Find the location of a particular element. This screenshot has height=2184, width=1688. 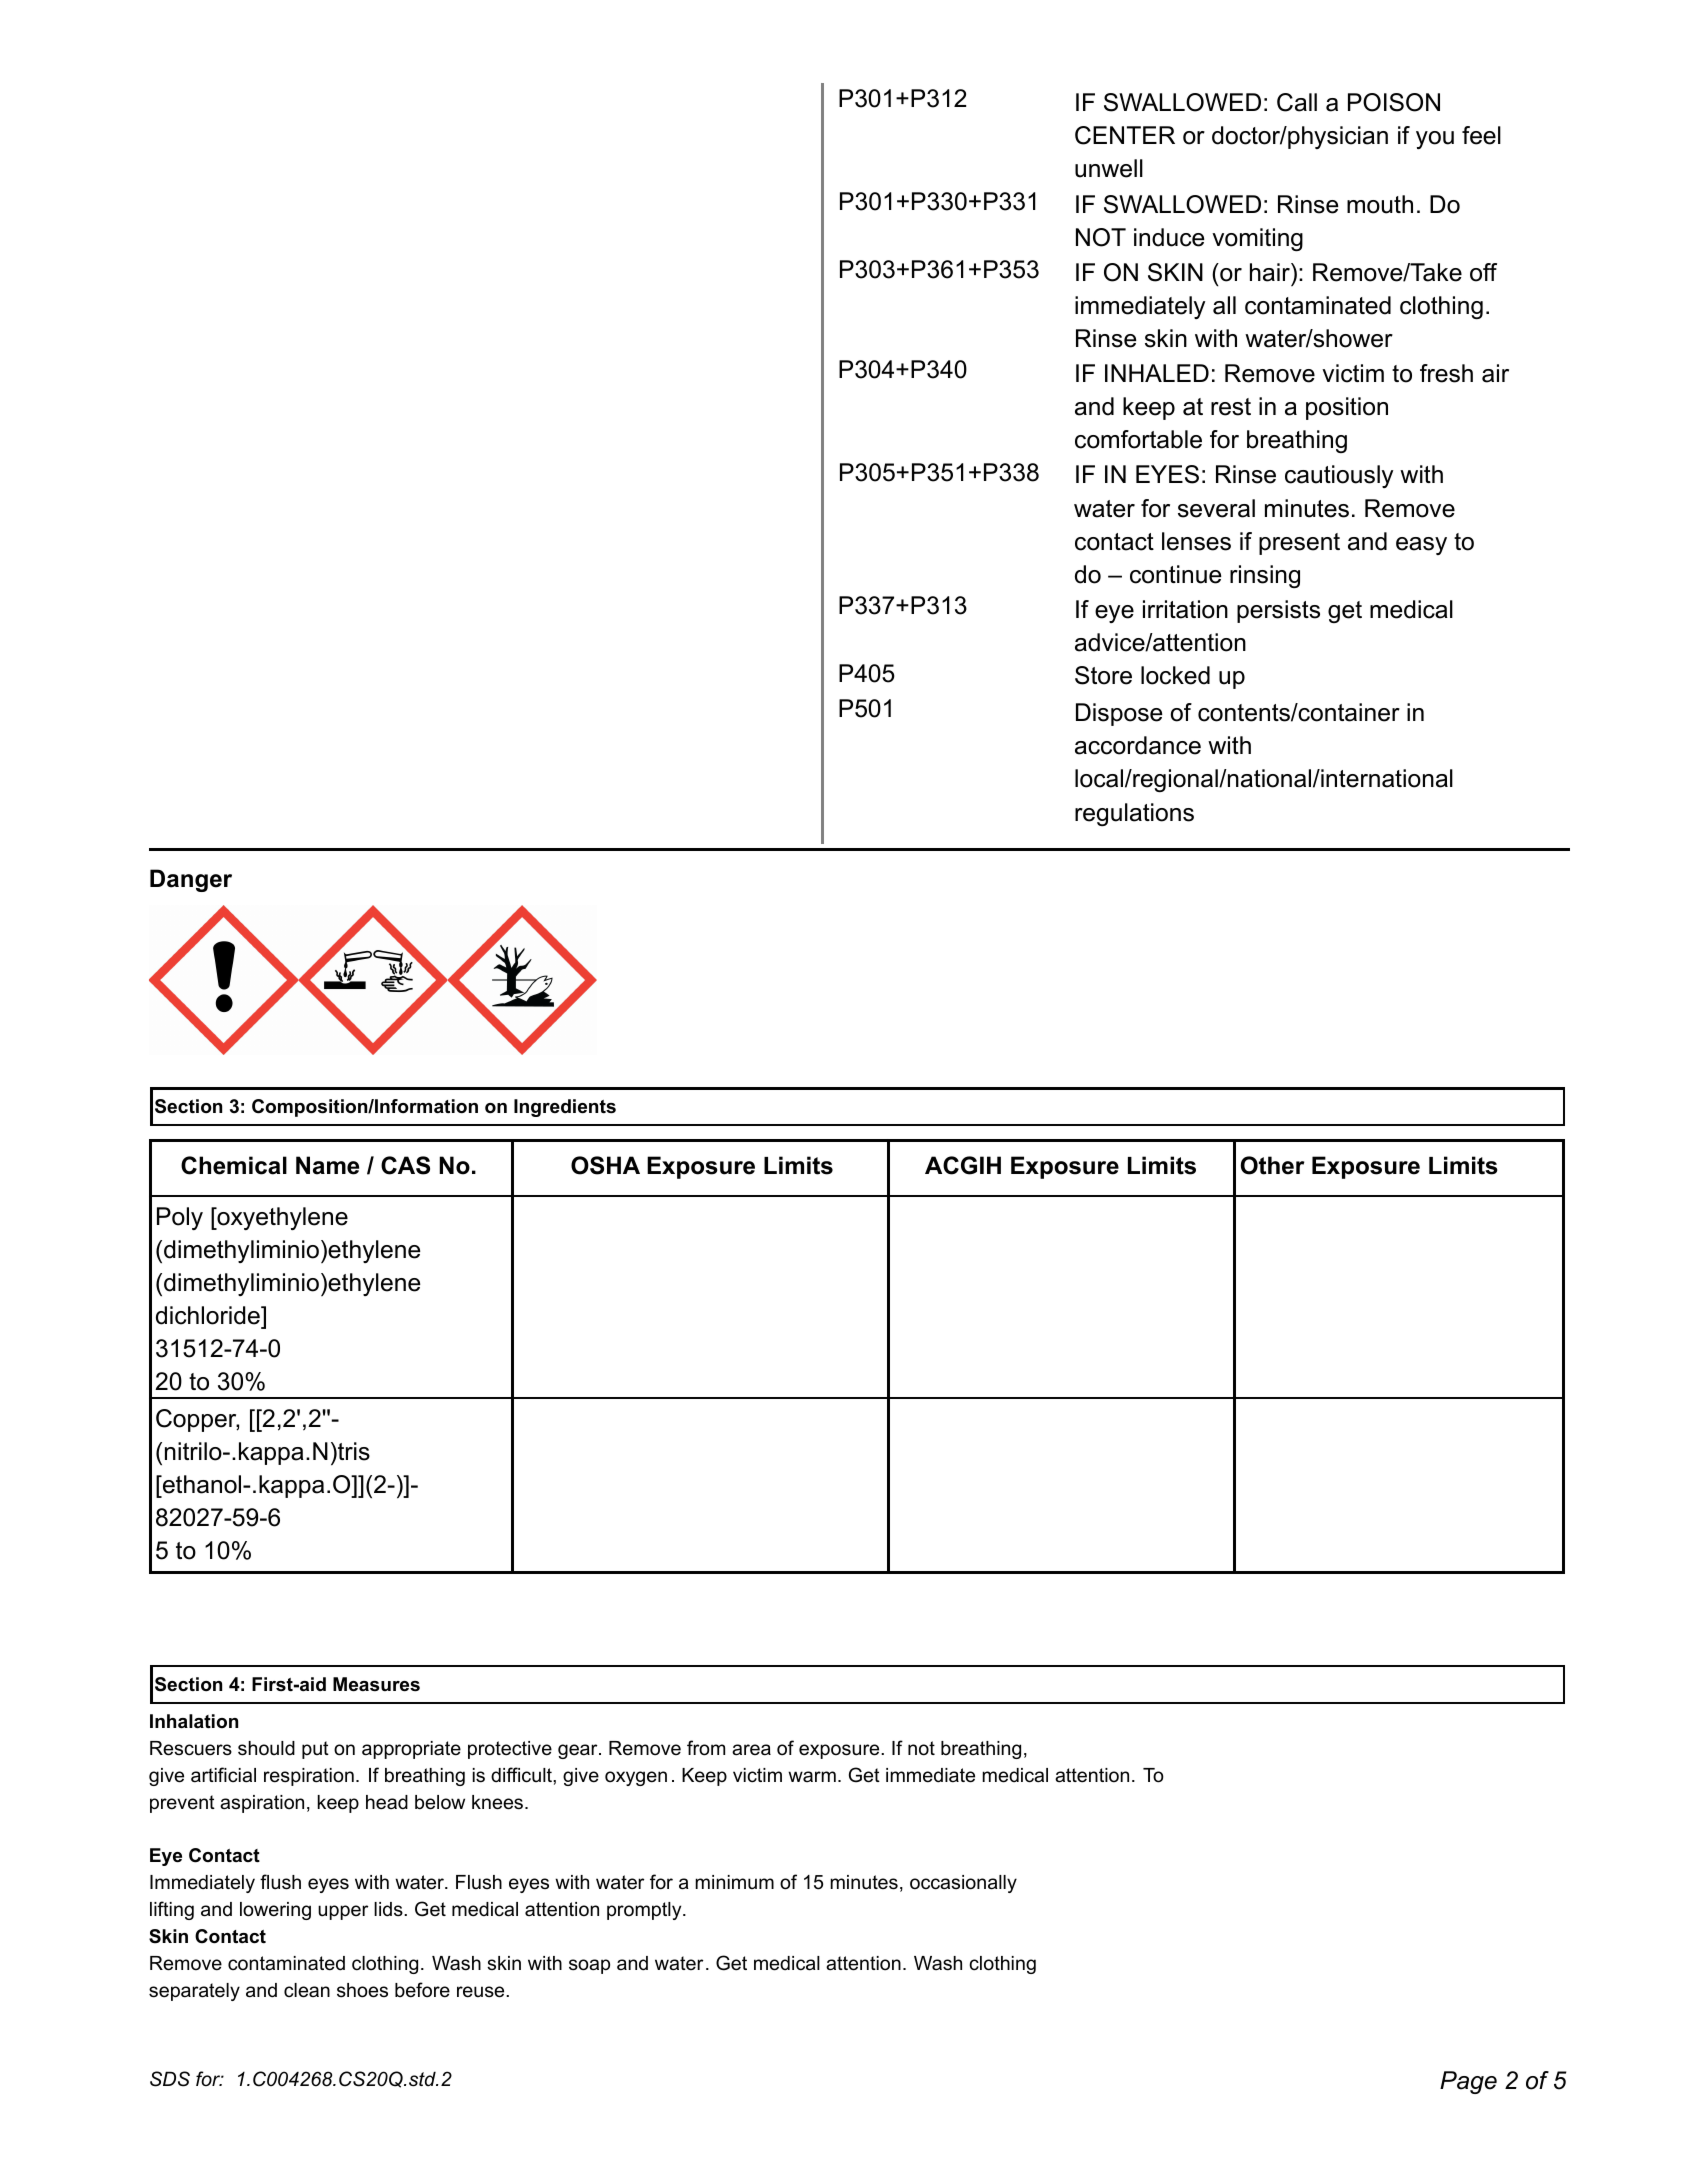

unwell is located at coordinates (1109, 168).
